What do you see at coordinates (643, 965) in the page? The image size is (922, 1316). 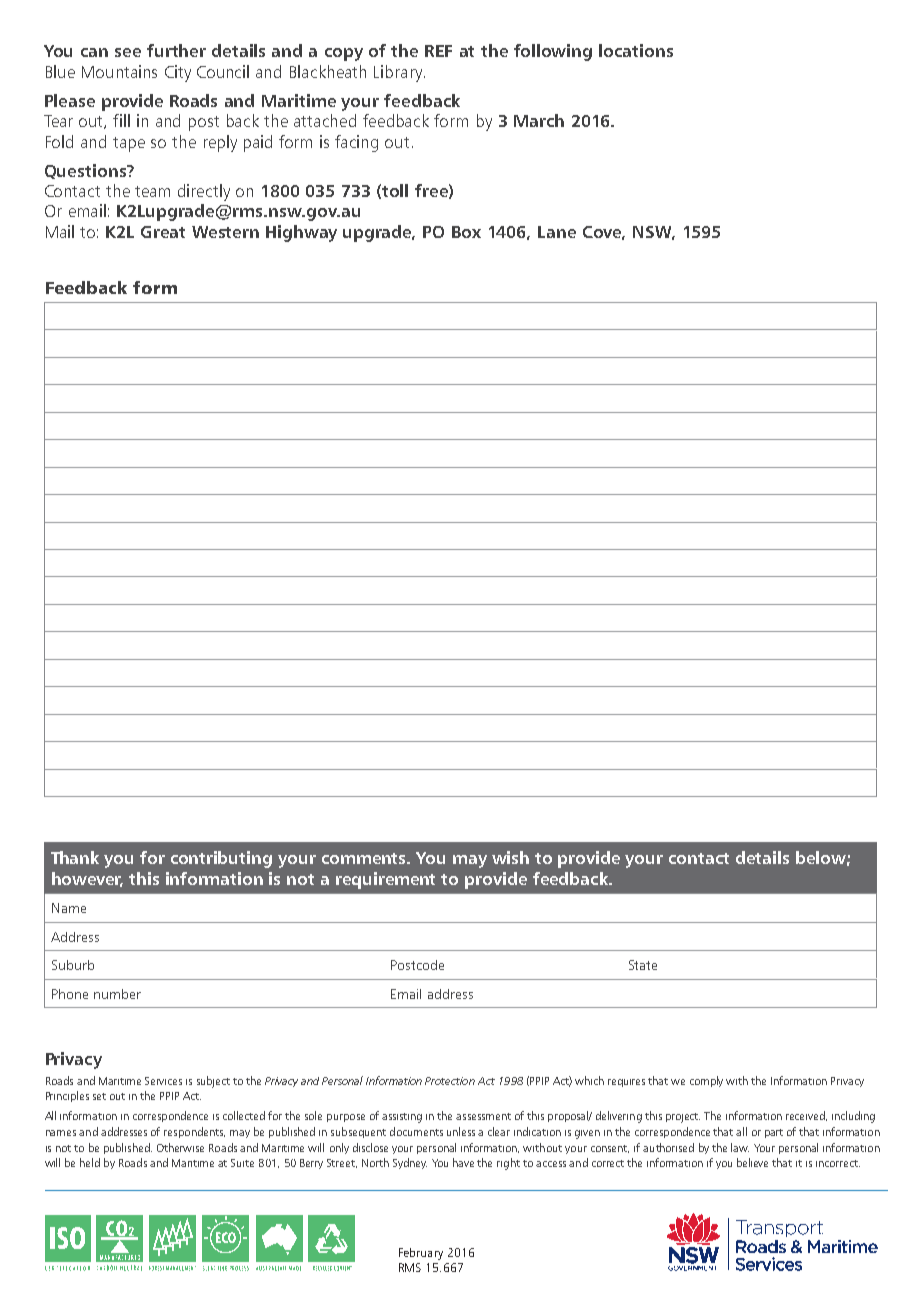 I see `State` at bounding box center [643, 965].
